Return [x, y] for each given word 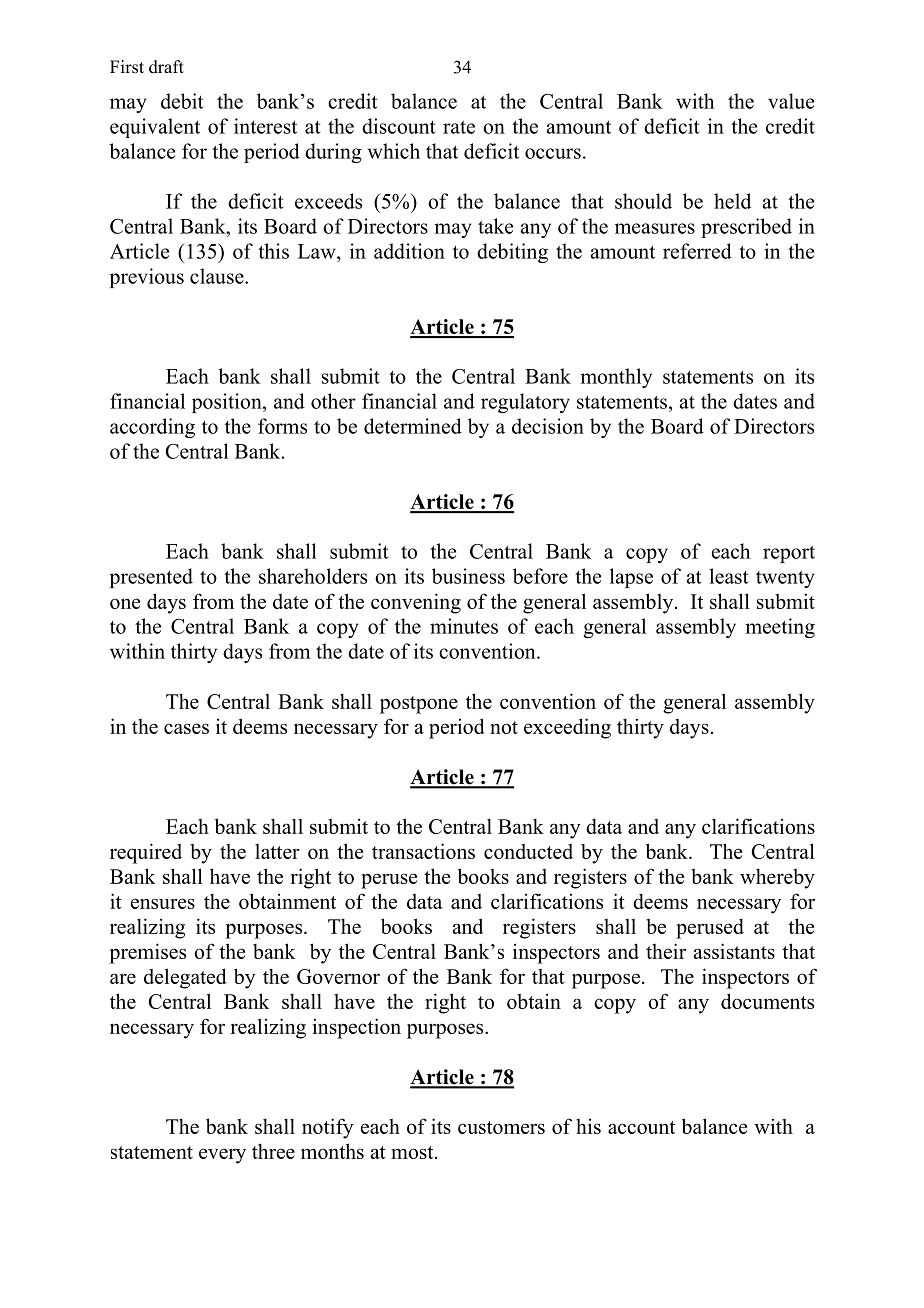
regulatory [525, 403]
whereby [777, 878]
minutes [464, 626]
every [222, 1156]
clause [218, 276]
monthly [616, 378]
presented [151, 578]
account [641, 1127]
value [791, 101]
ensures [163, 903]
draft [166, 67]
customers [501, 1127]
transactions [423, 851]
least [728, 576]
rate [459, 127]
